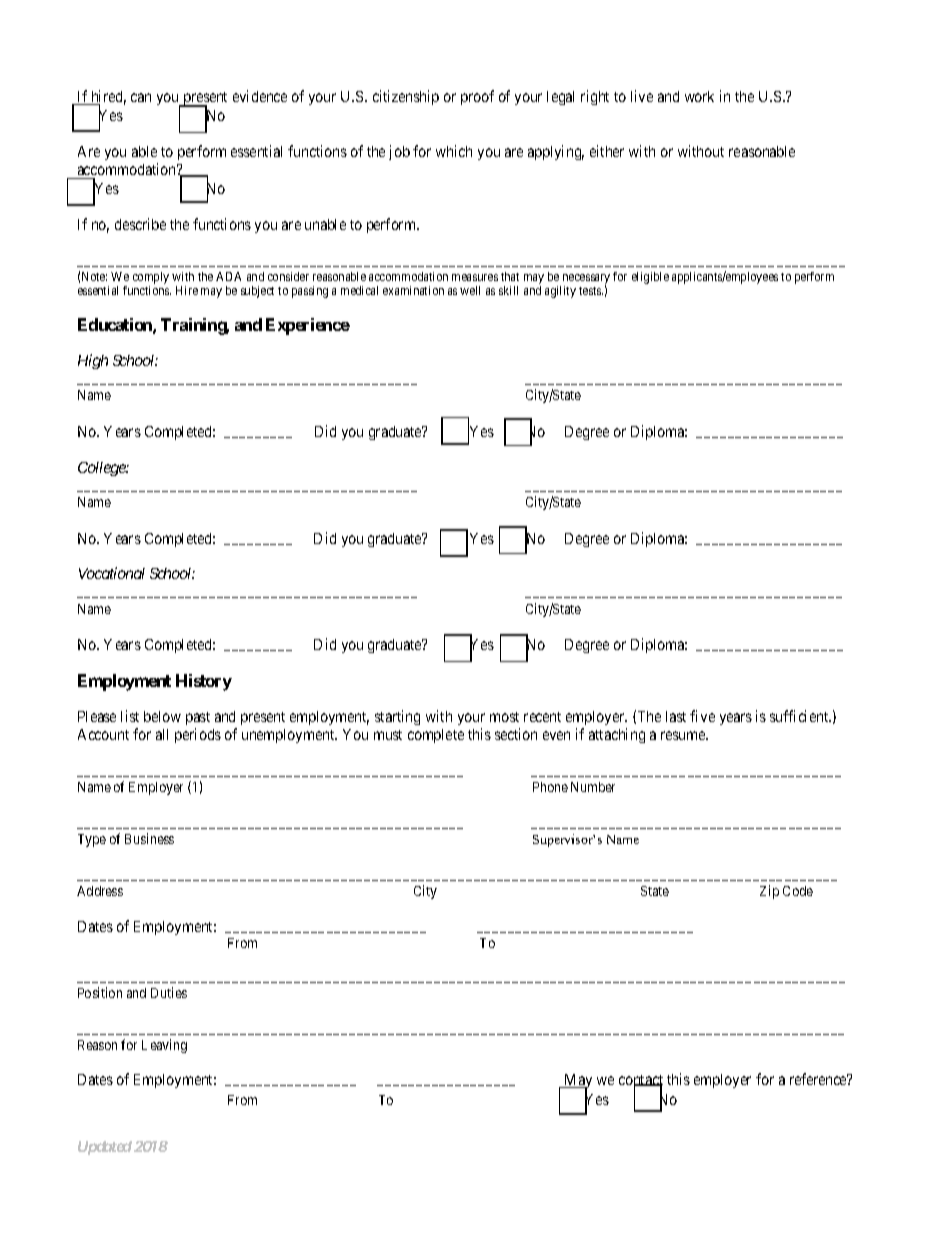 The width and height of the page is (952, 1233). Describe the element at coordinates (702, 716) in the page. I see `five` at that location.
